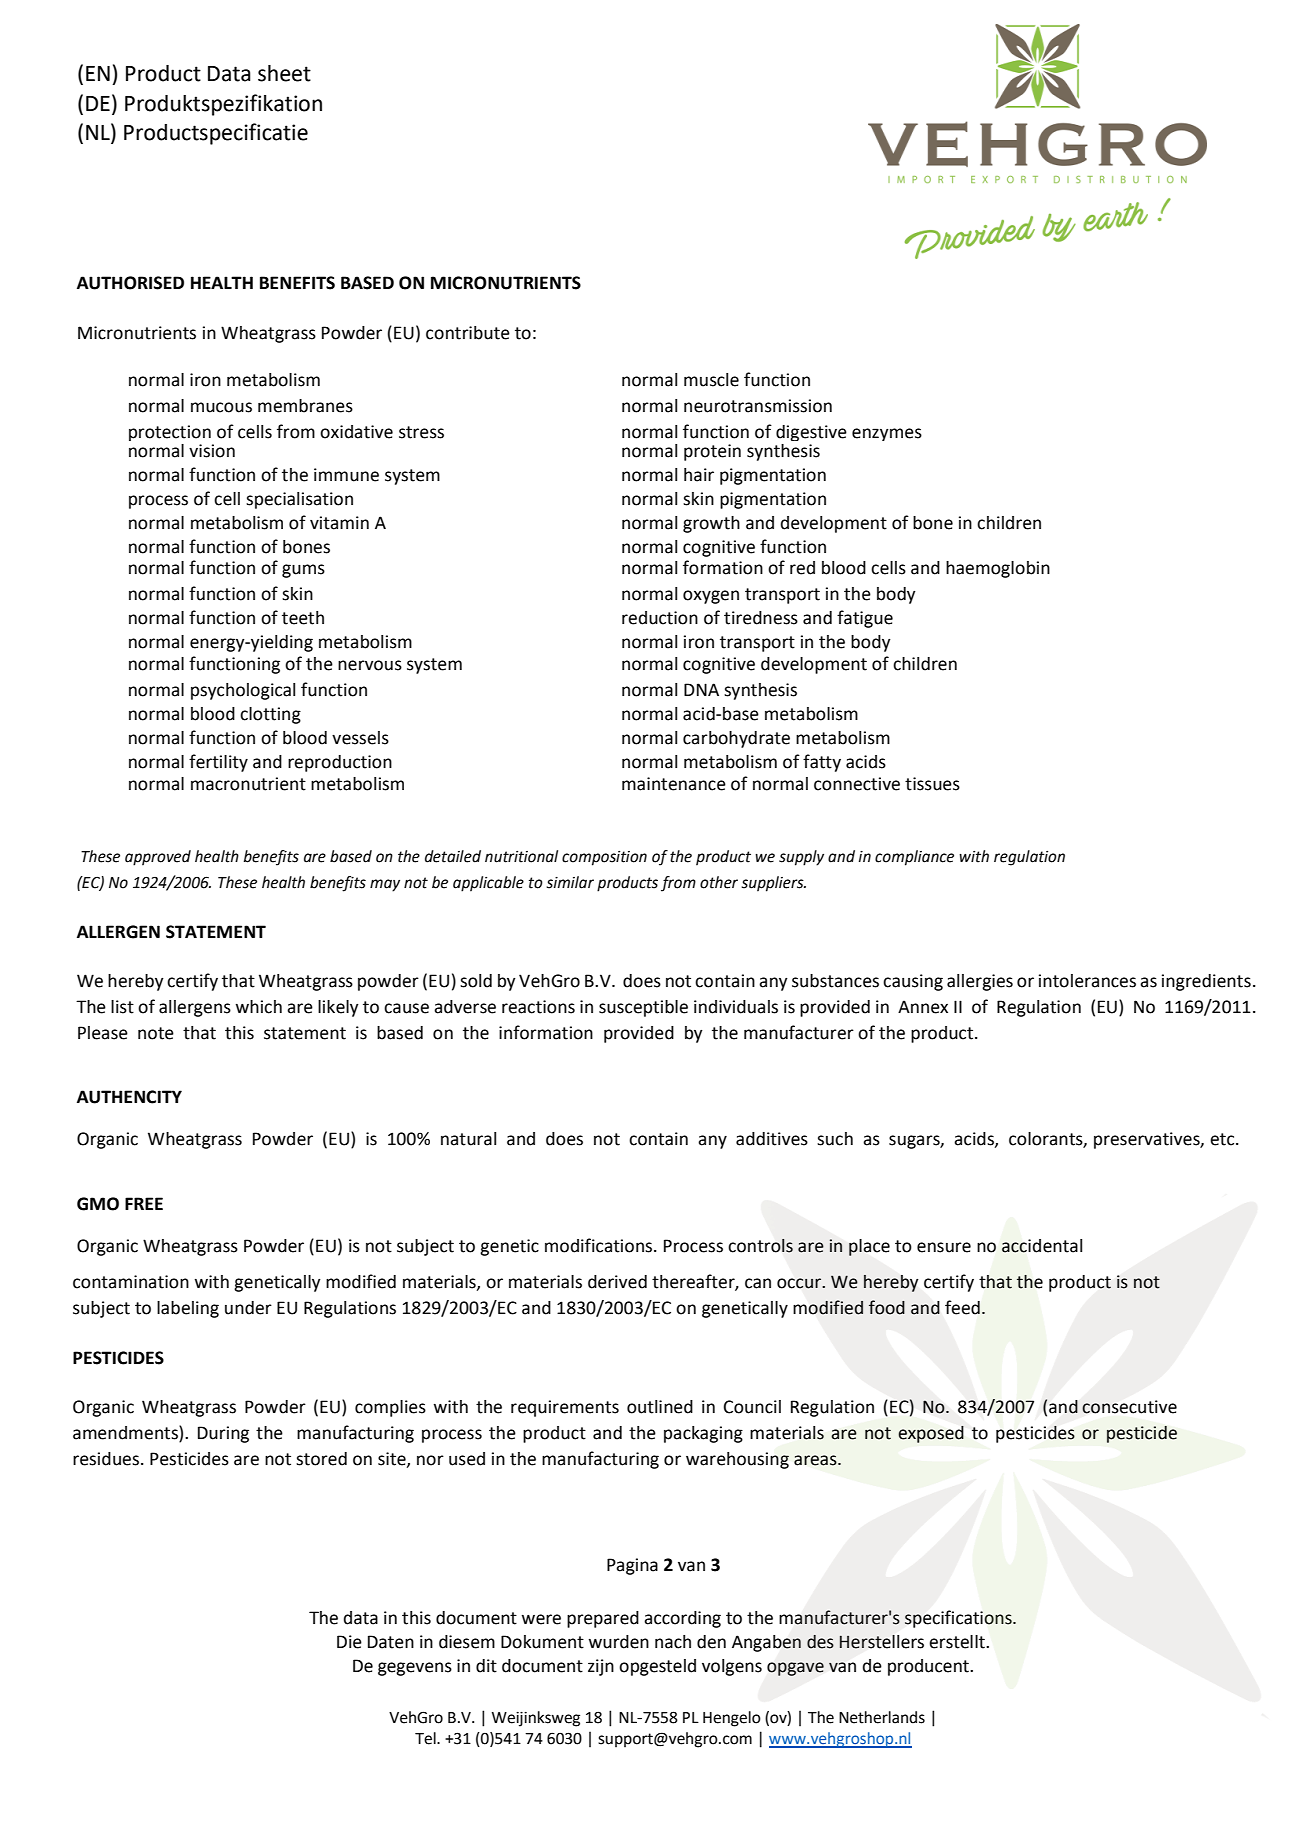 This page has height=1833, width=1296. Describe the element at coordinates (1087, 981) in the page. I see `intolerances` at that location.
